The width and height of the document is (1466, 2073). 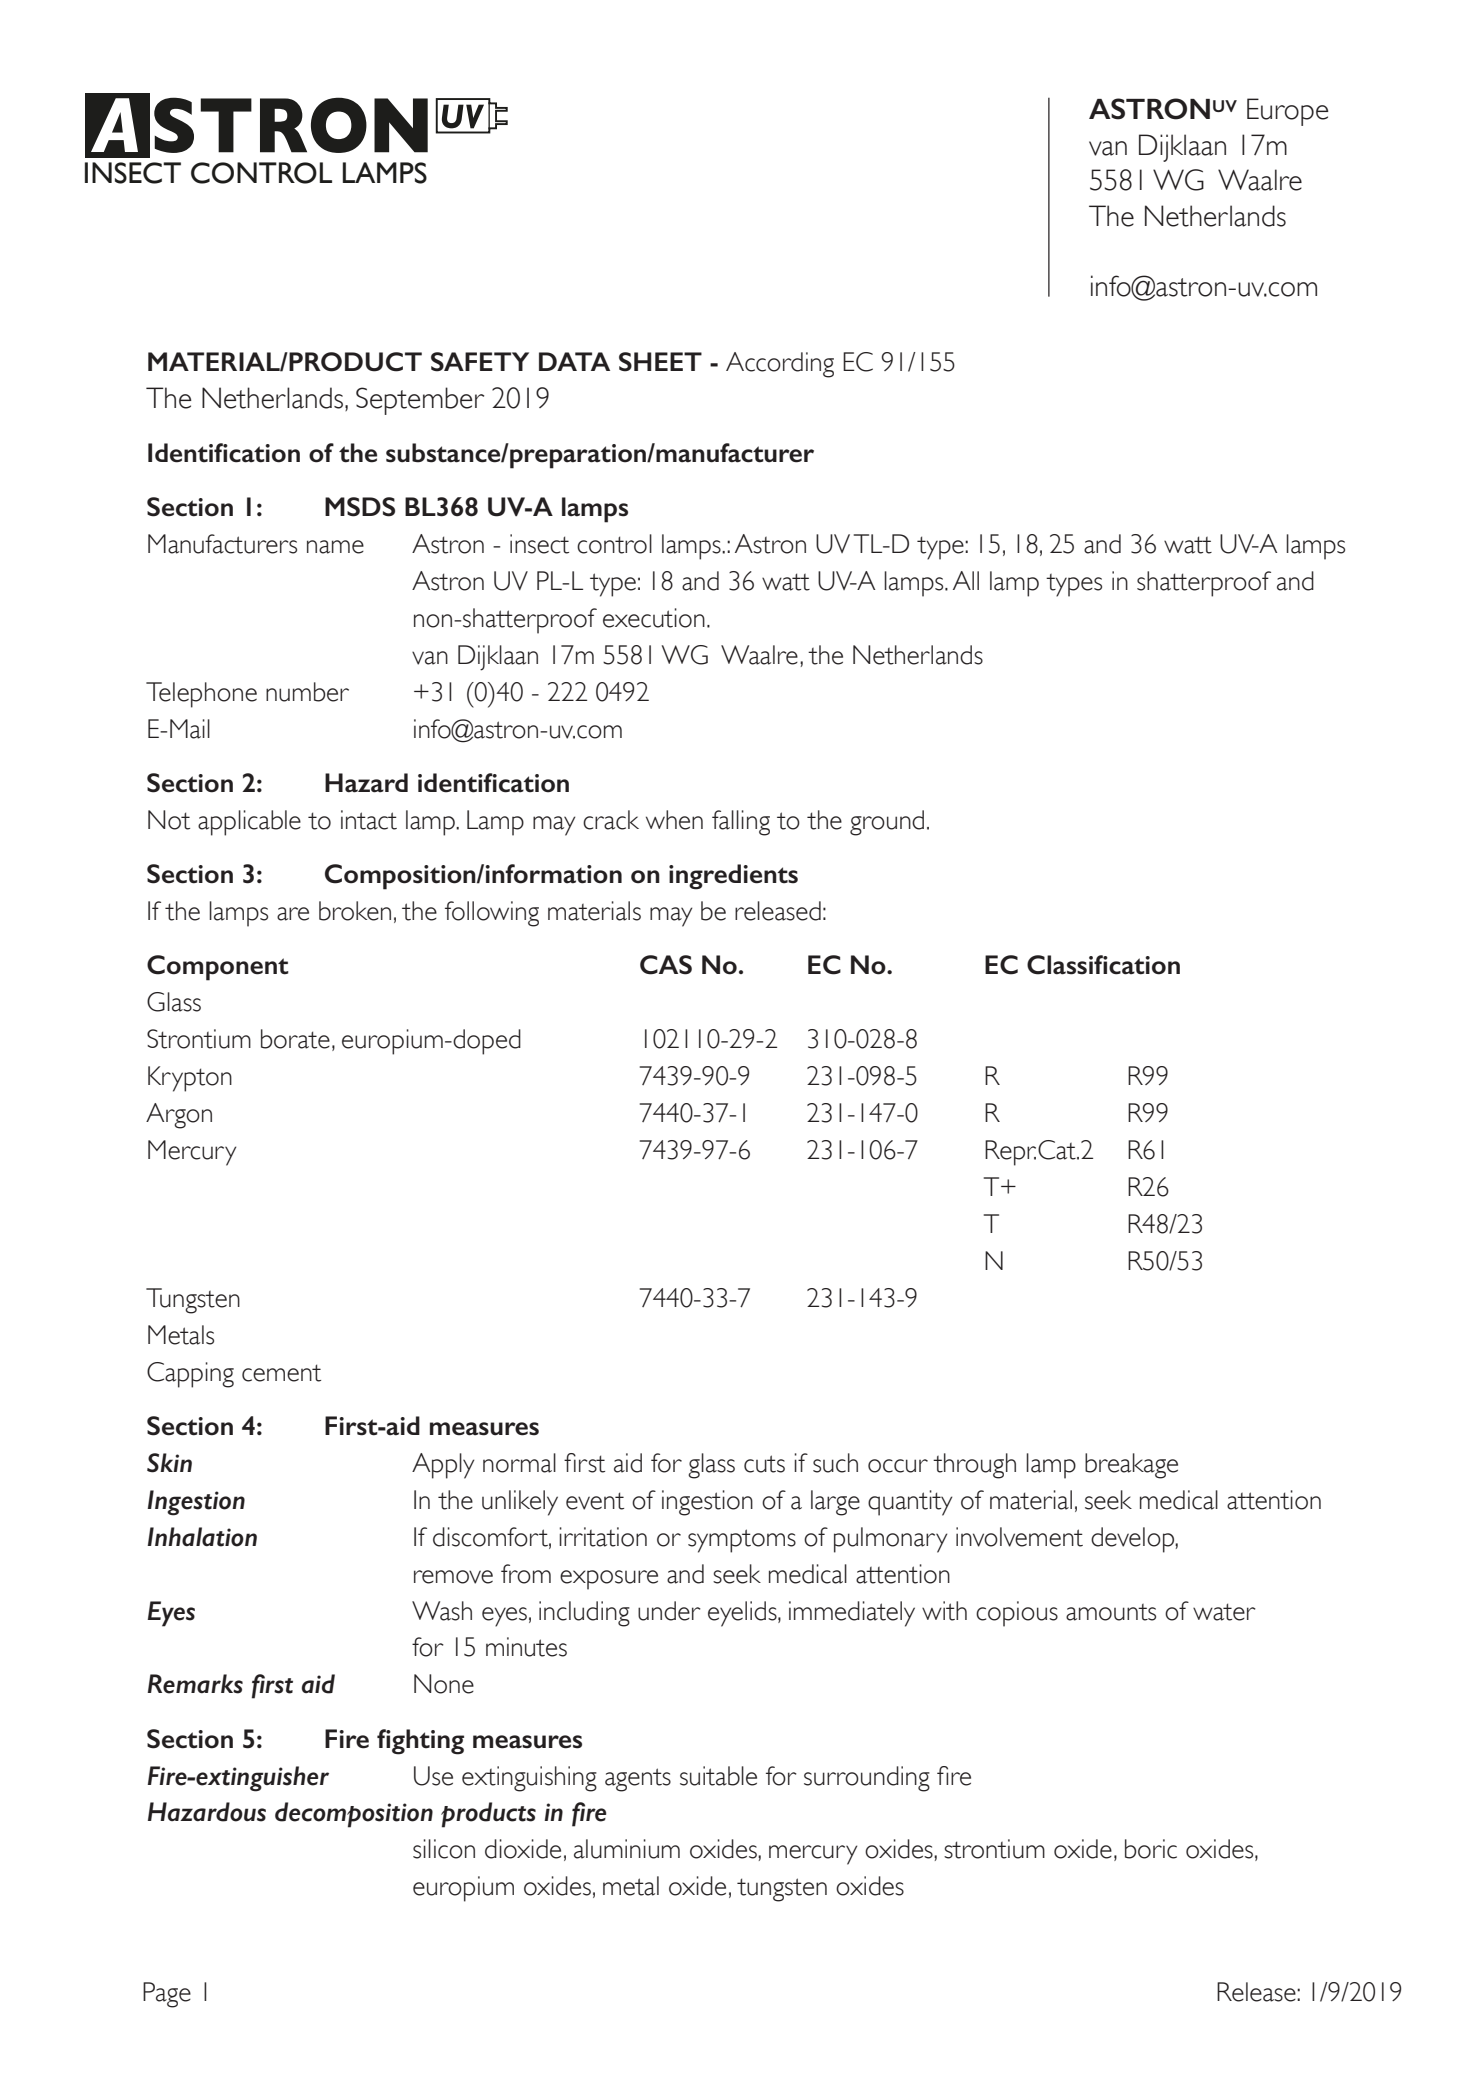 What do you see at coordinates (764, 1464) in the document?
I see `cuts` at bounding box center [764, 1464].
